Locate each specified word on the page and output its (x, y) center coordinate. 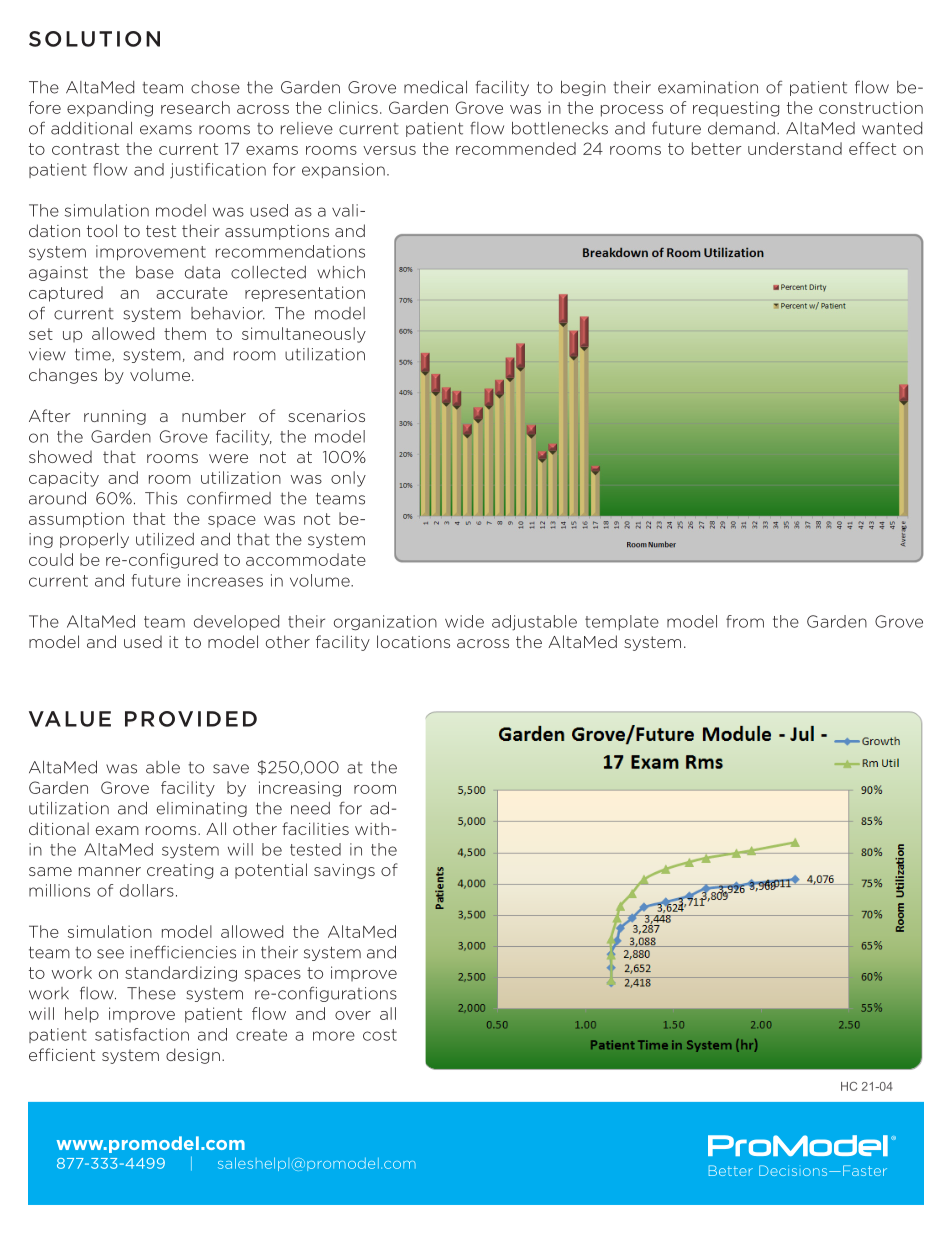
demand (741, 128)
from (745, 621)
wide (464, 621)
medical (435, 87)
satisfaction (142, 1034)
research (195, 107)
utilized (165, 539)
